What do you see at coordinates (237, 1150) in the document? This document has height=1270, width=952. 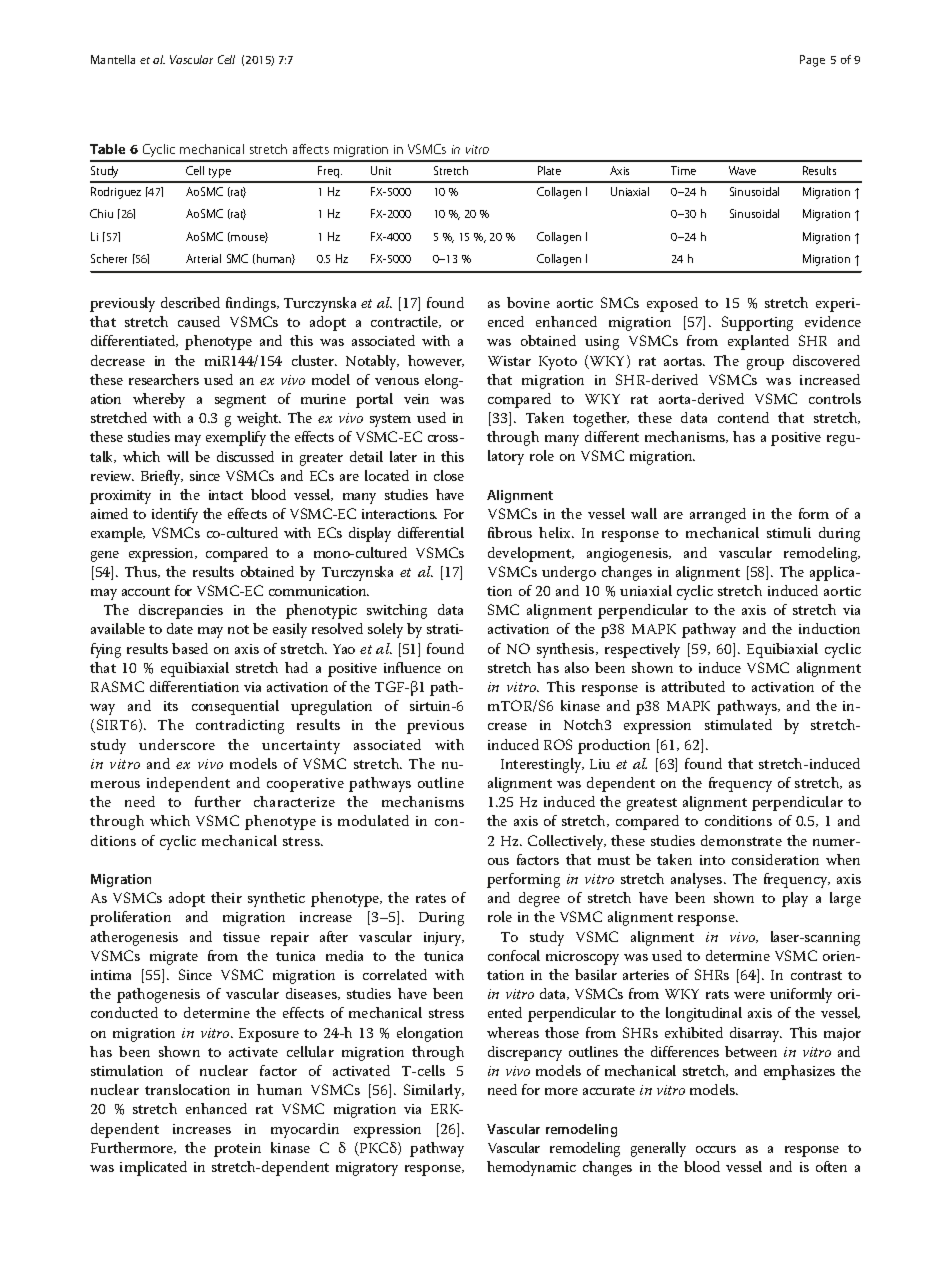 I see `protein` at bounding box center [237, 1150].
